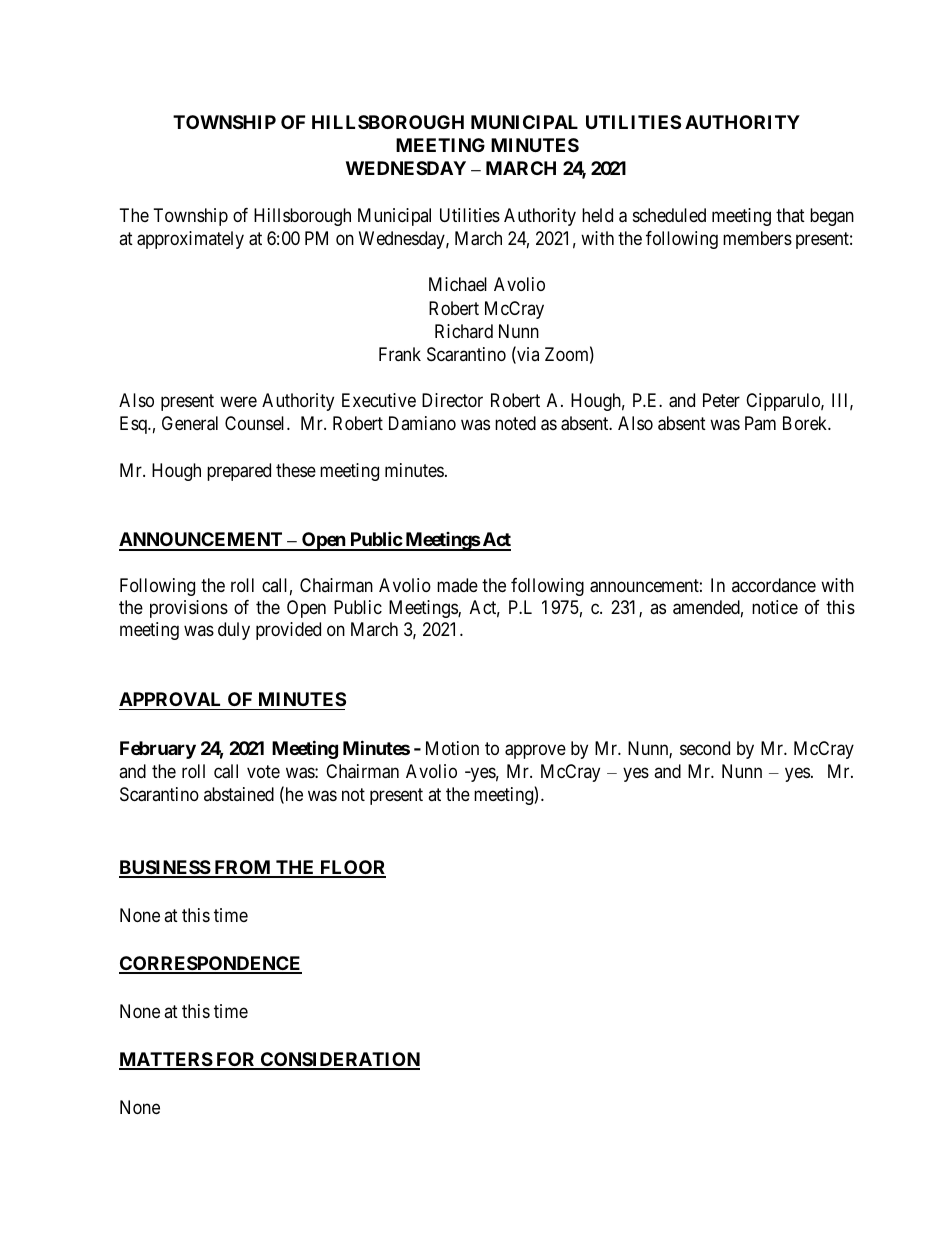 The image size is (952, 1233). I want to click on noted, so click(515, 423).
